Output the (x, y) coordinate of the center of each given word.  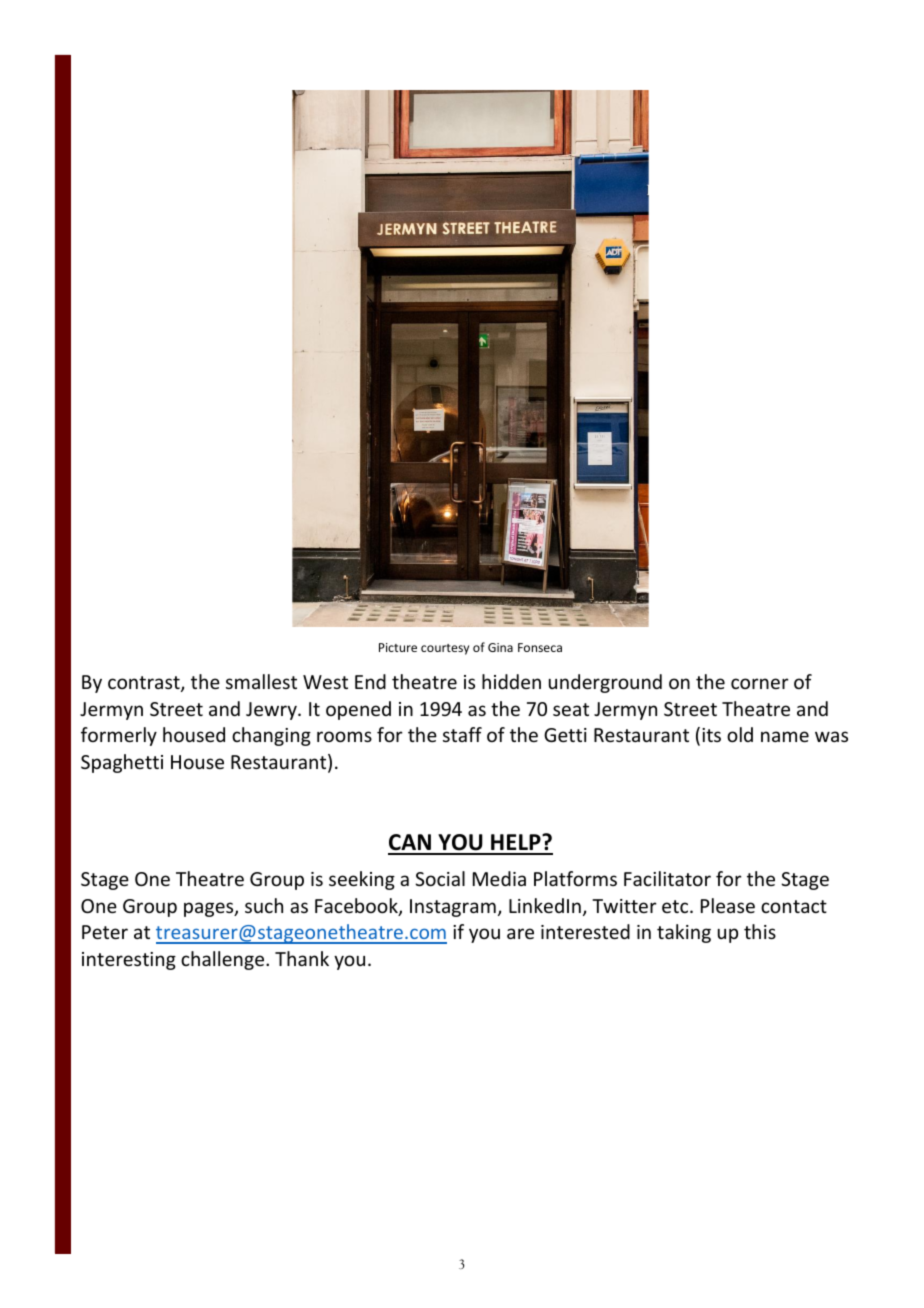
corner (760, 683)
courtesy (445, 649)
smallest (261, 681)
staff (462, 734)
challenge (224, 960)
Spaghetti (122, 763)
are (520, 933)
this (760, 931)
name (785, 736)
